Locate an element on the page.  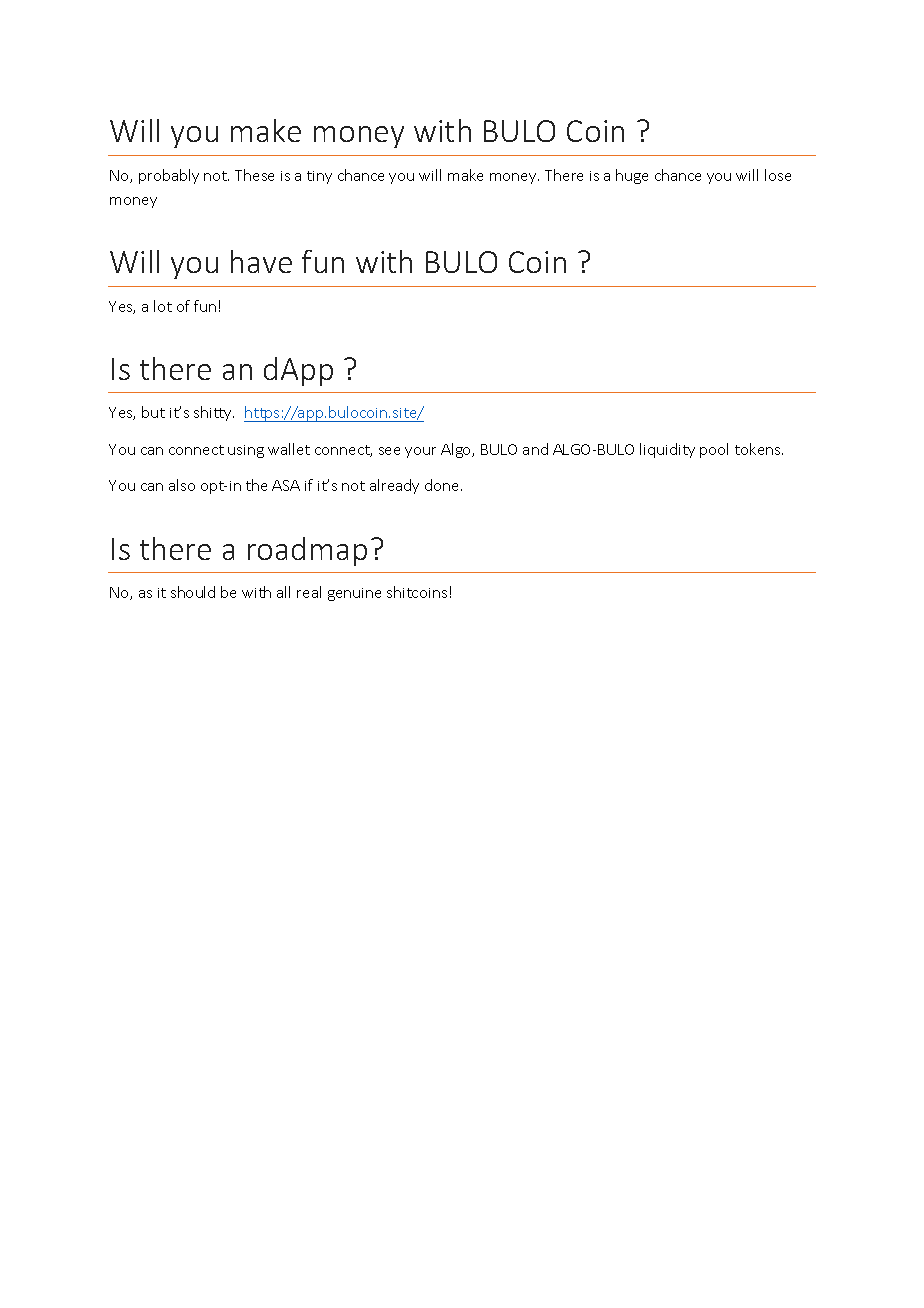
huge is located at coordinates (632, 176).
